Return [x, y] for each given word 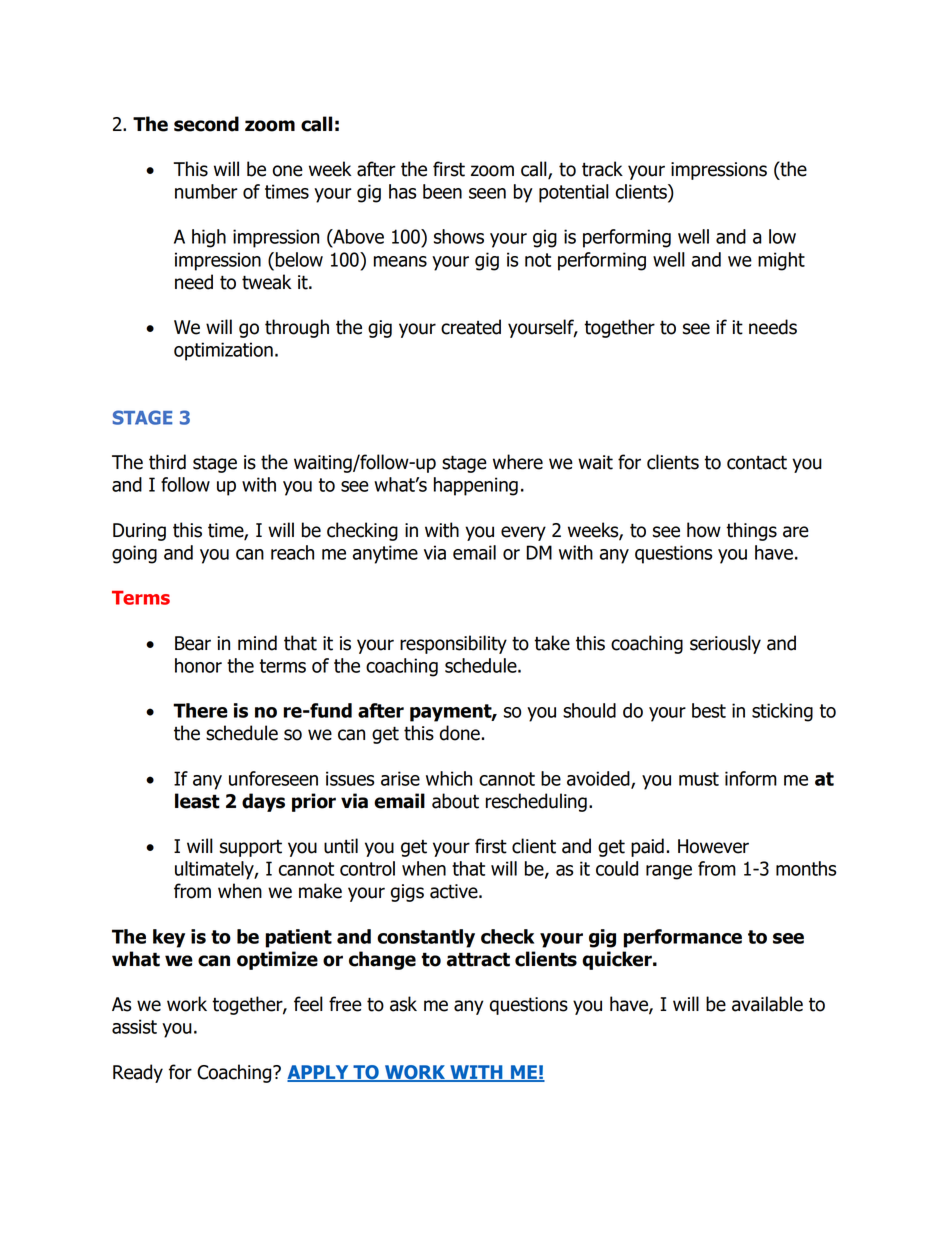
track [602, 169]
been [442, 191]
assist [134, 1026]
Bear [193, 643]
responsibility [453, 644]
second [206, 124]
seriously [725, 644]
